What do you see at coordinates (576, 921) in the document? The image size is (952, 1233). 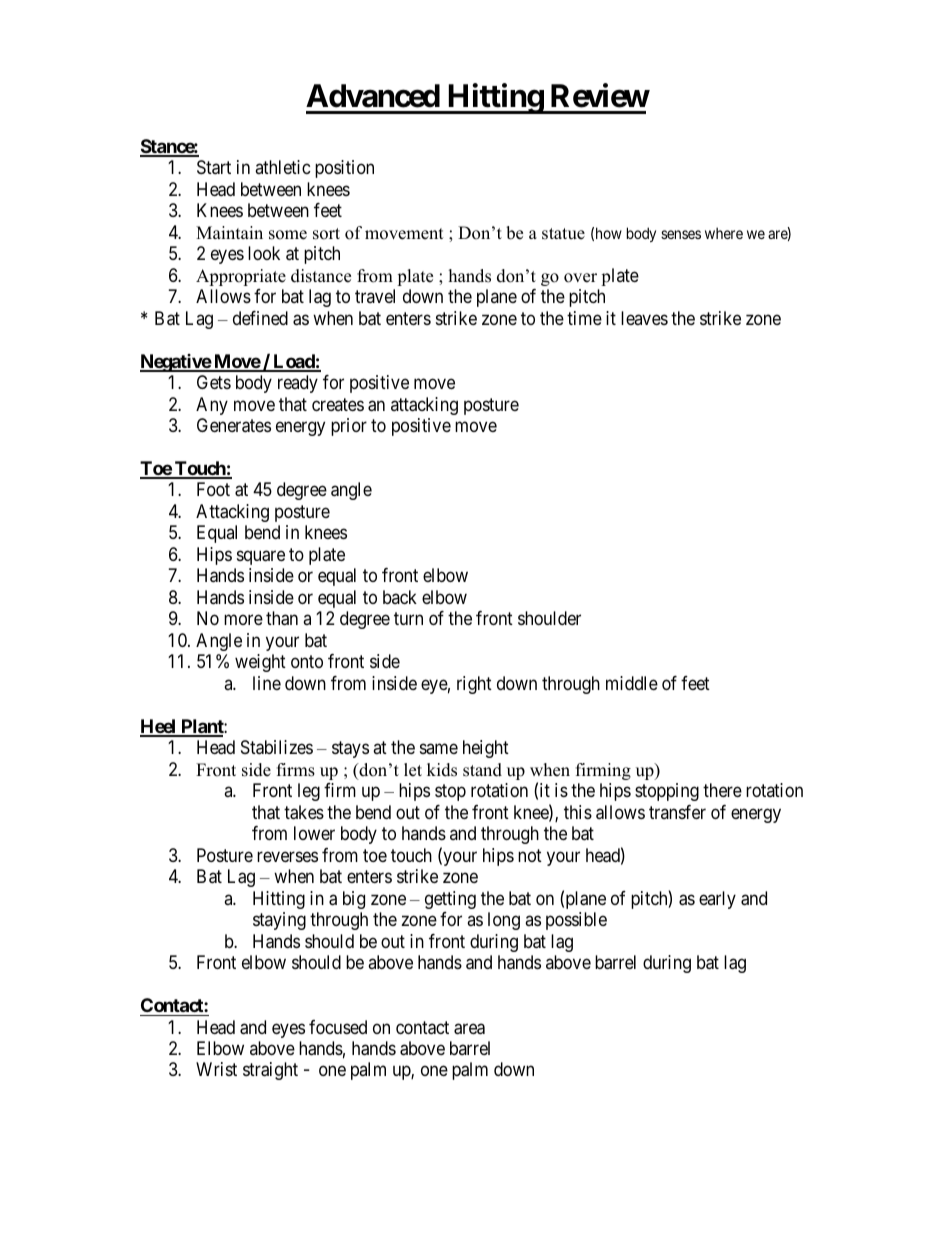 I see `possible` at bounding box center [576, 921].
